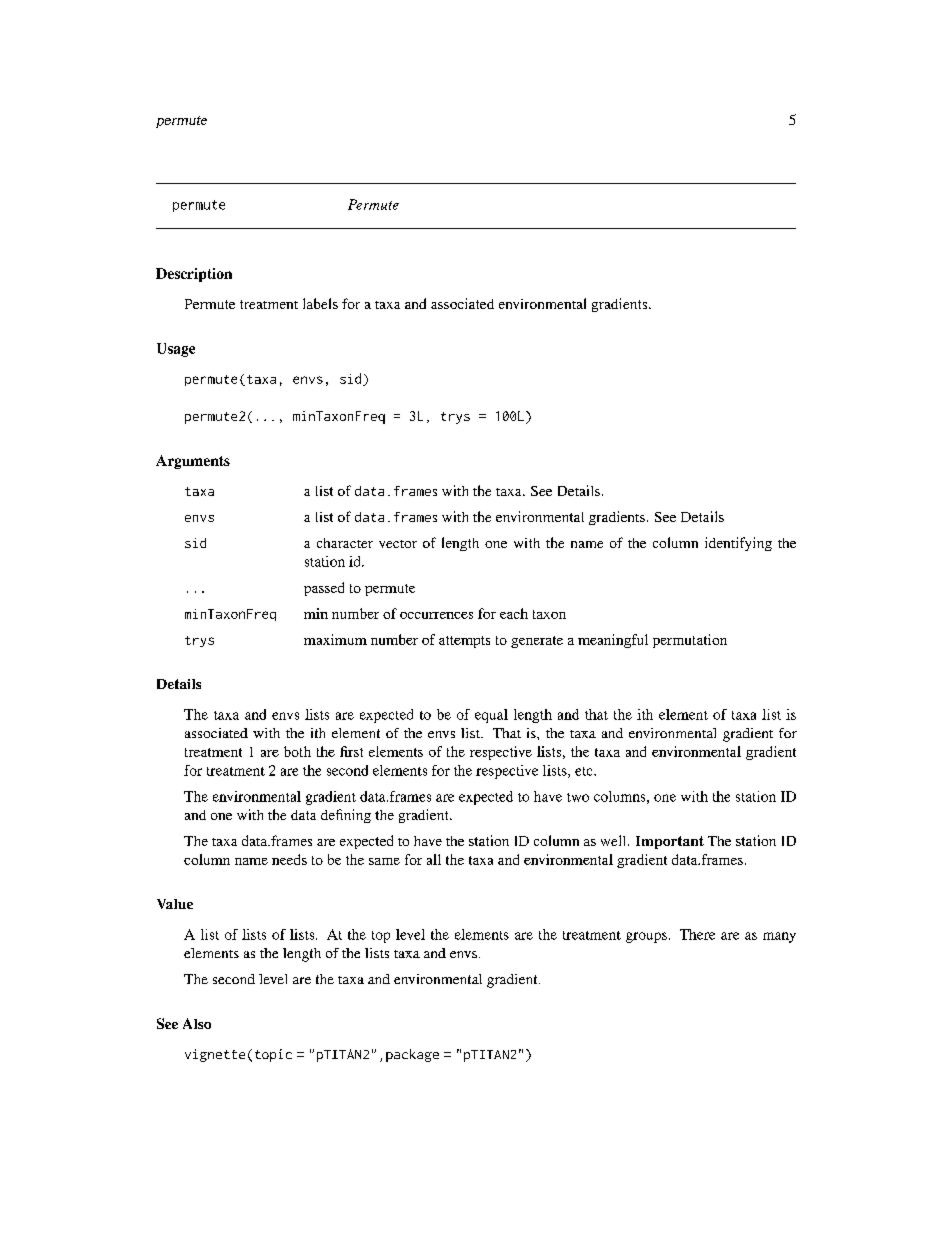 The image size is (952, 1233). I want to click on labels, so click(320, 303).
